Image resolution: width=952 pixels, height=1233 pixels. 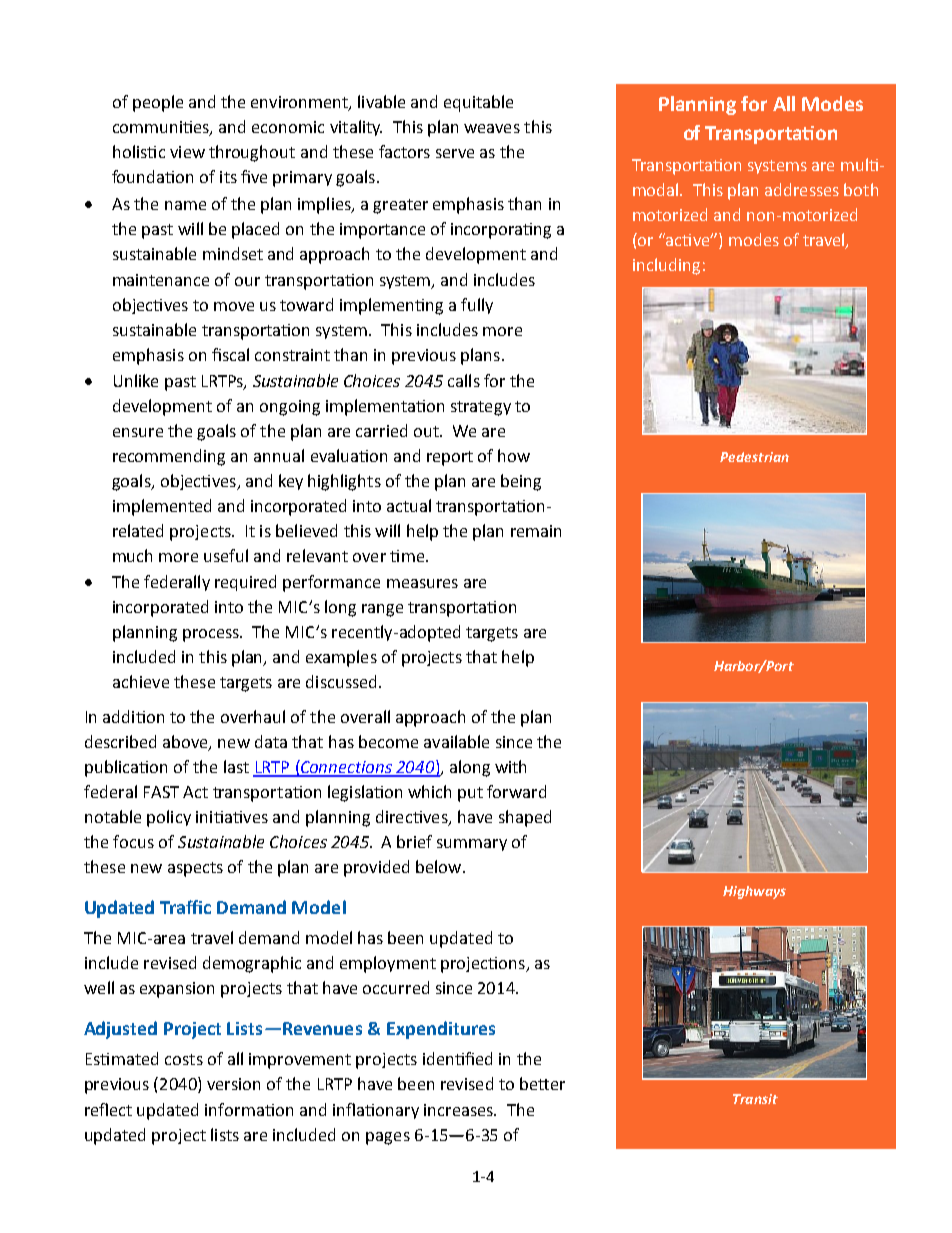 What do you see at coordinates (492, 128) in the screenshot?
I see `weaves` at bounding box center [492, 128].
